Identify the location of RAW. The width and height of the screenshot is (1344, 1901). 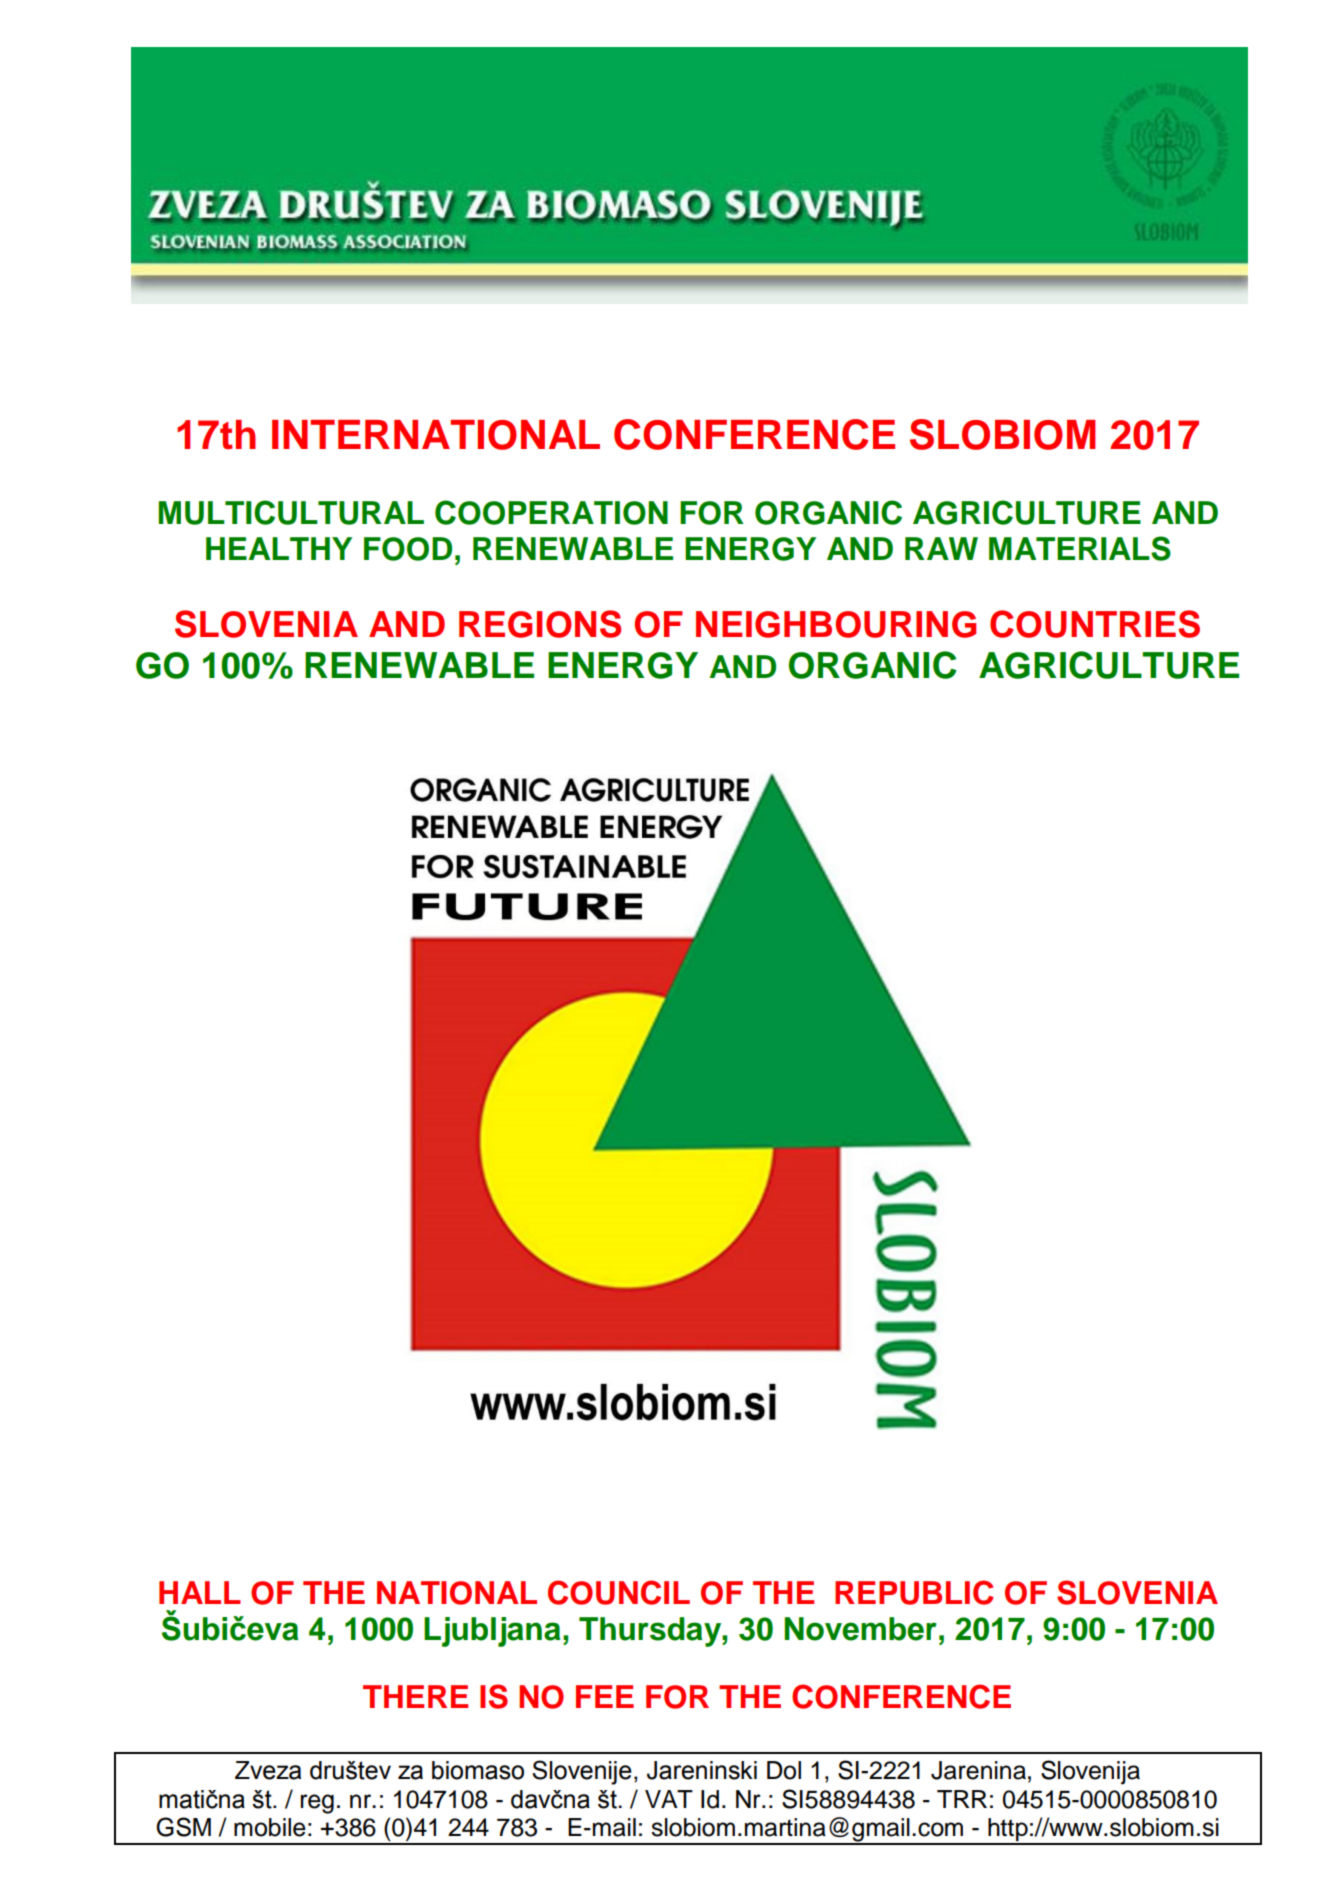
(941, 548).
